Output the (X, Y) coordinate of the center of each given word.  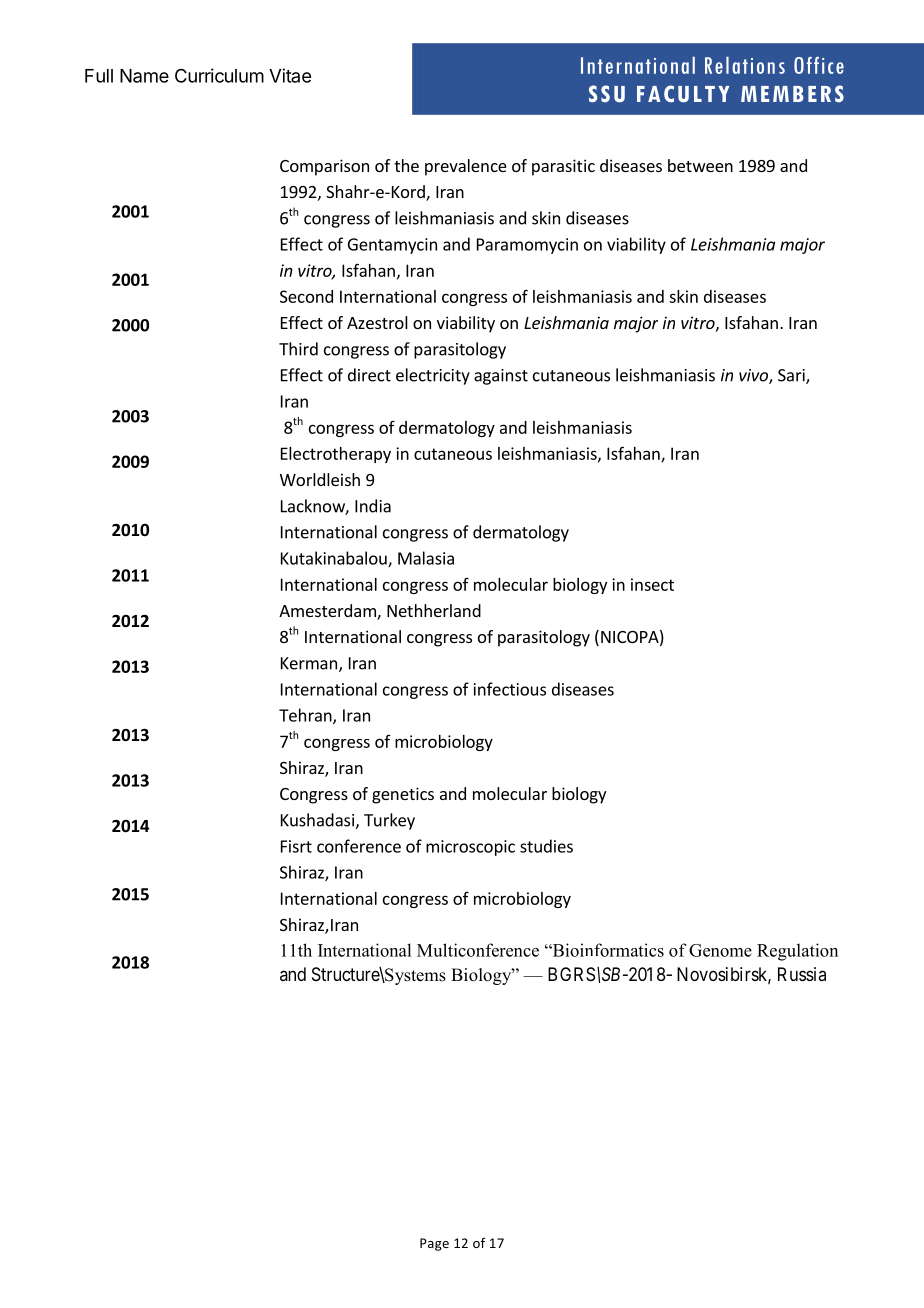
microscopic (470, 848)
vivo (754, 376)
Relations (745, 65)
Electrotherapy (336, 455)
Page (434, 1244)
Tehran (306, 716)
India (373, 506)
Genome (720, 950)
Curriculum (219, 75)
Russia (802, 974)
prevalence (466, 167)
